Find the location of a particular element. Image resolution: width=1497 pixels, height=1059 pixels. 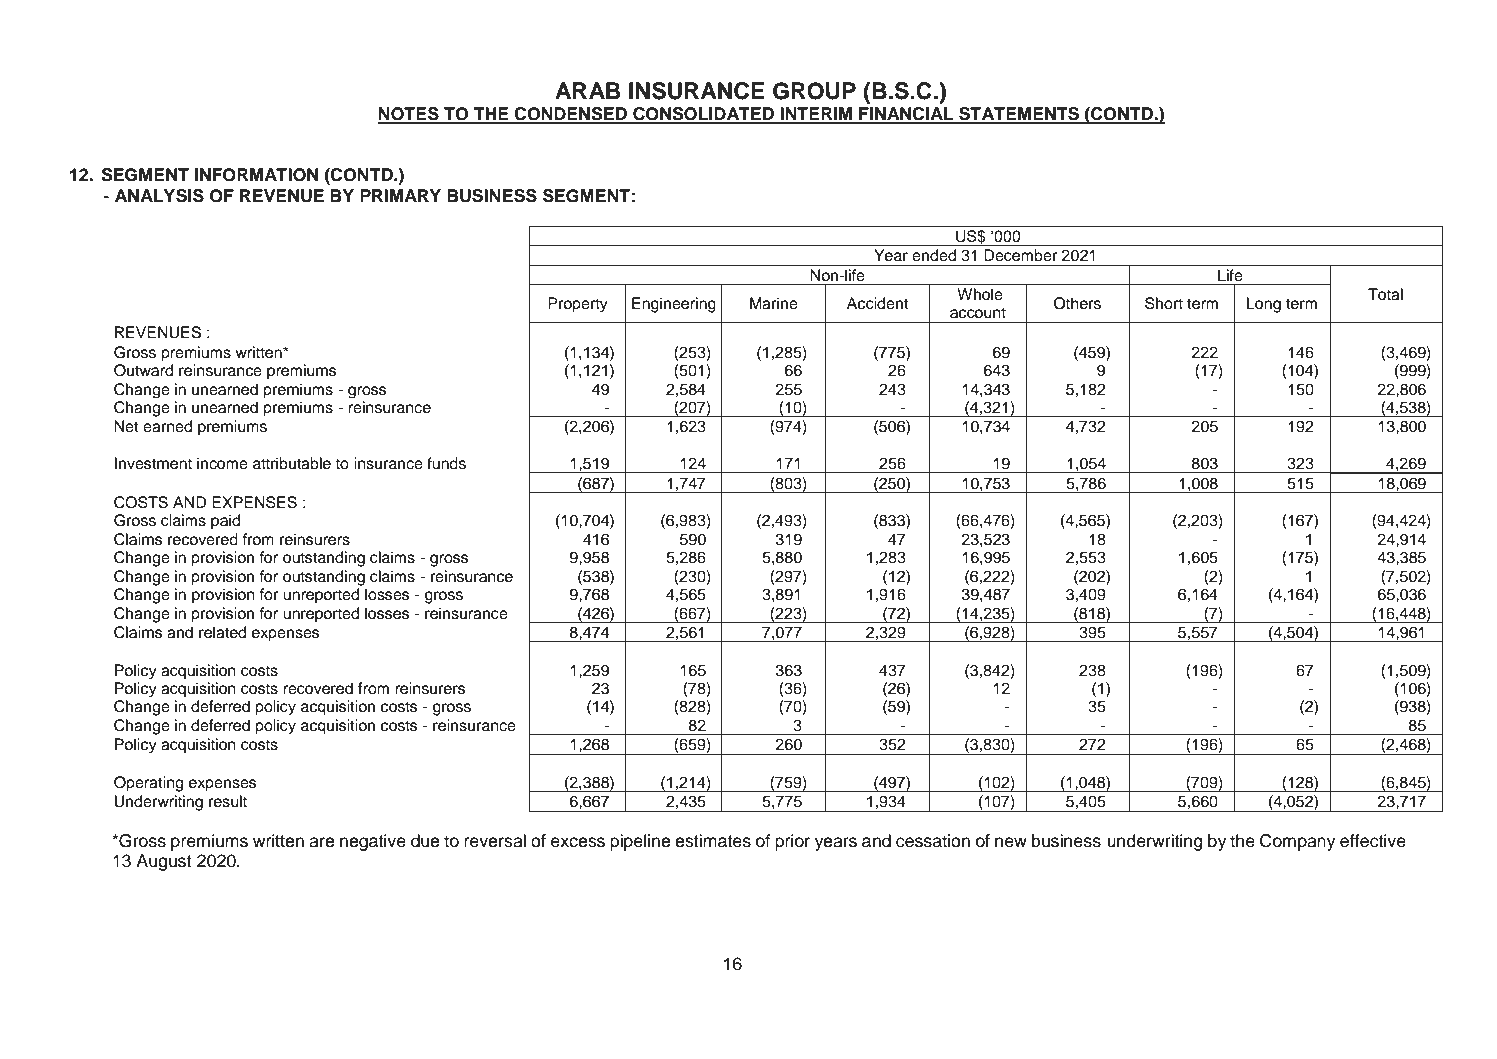

NOTES is located at coordinates (409, 115).
